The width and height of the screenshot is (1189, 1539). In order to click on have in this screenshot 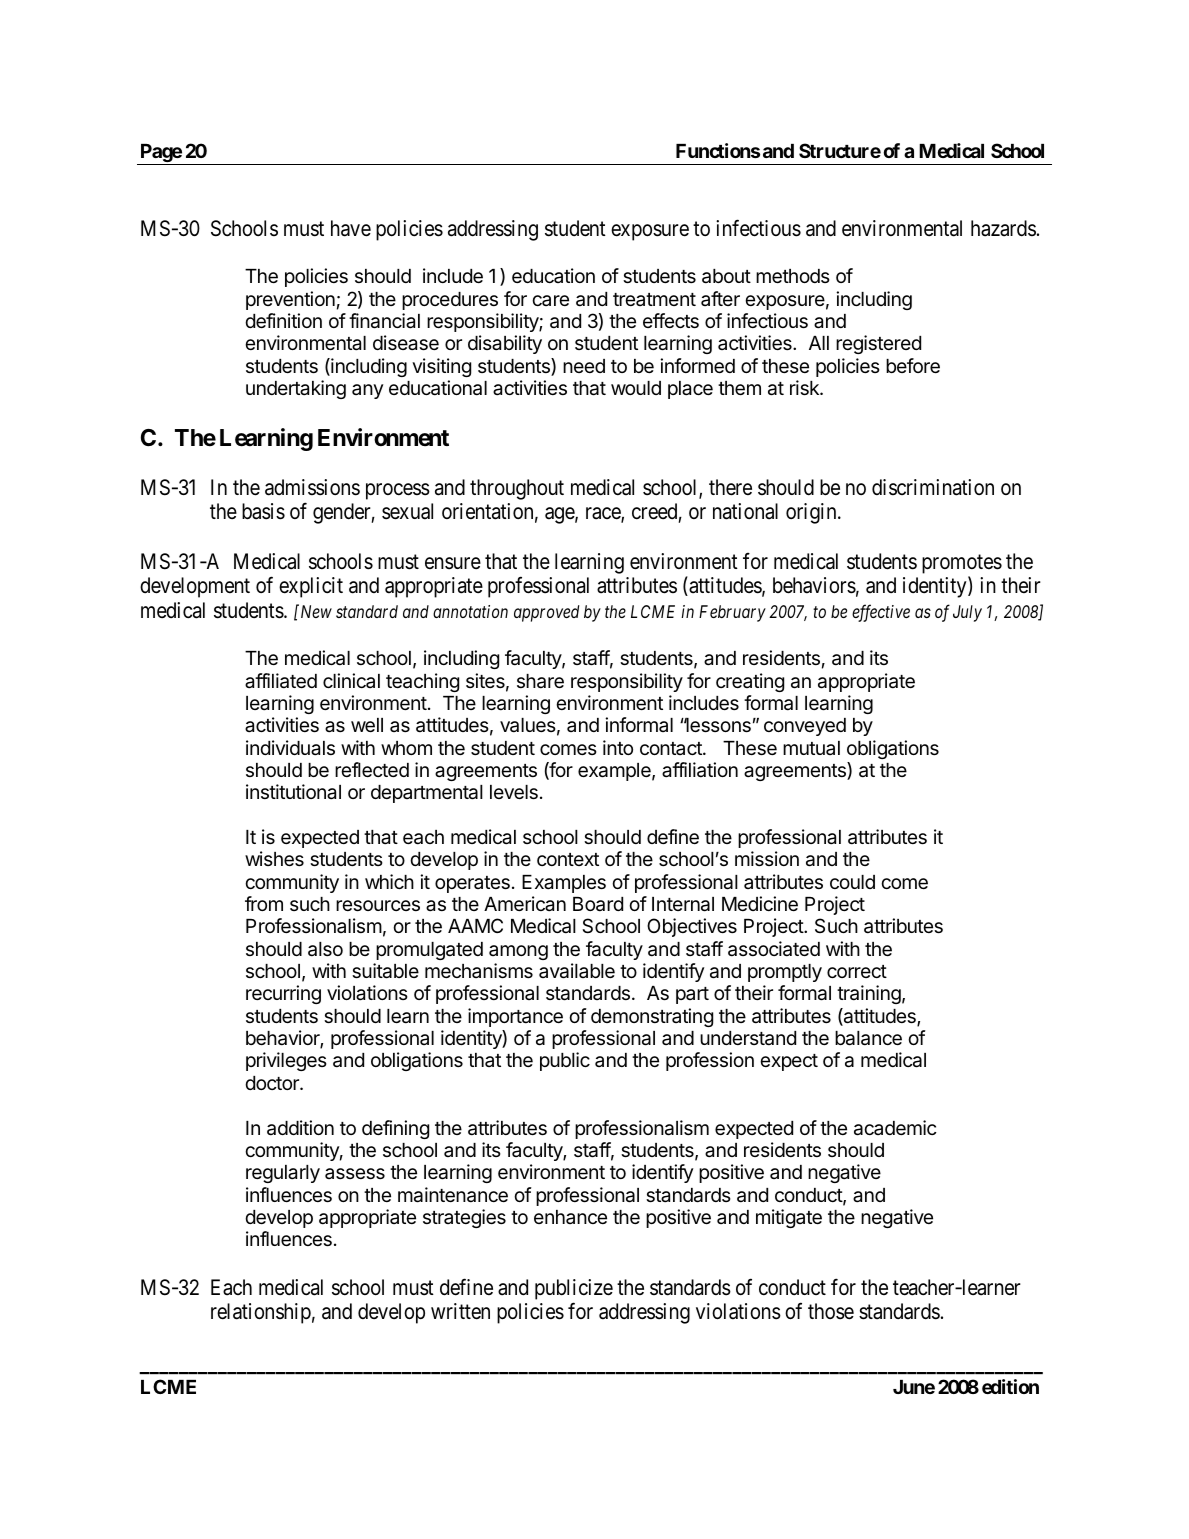, I will do `click(351, 228)`.
